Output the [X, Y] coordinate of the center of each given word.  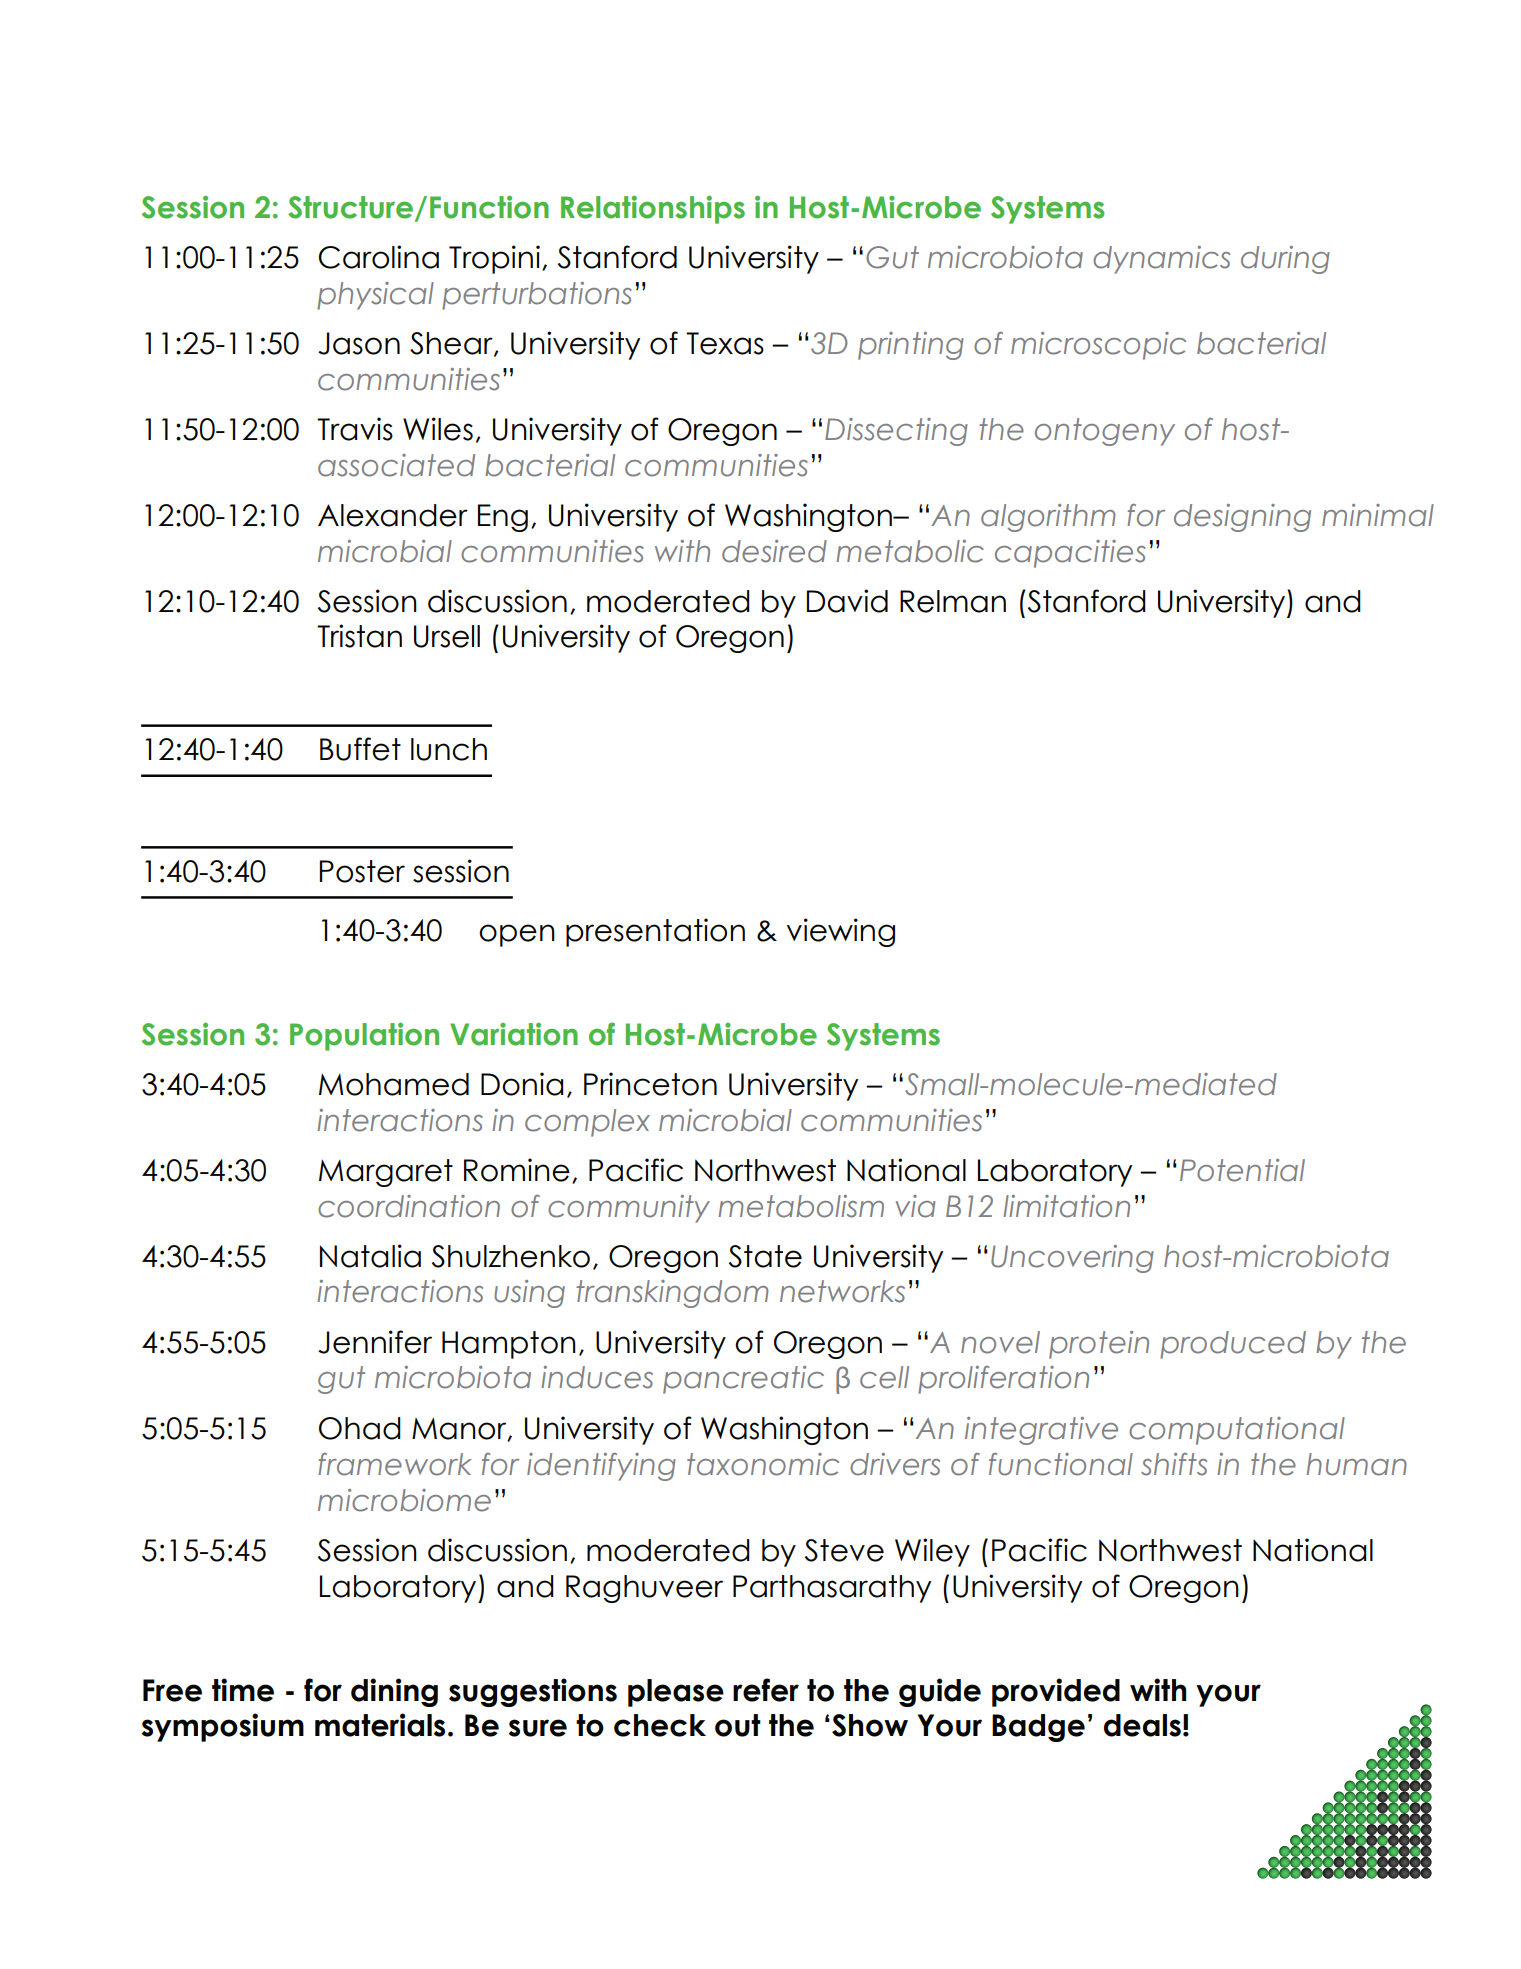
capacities [1070, 554]
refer [766, 1690]
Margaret [386, 1173]
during [1285, 260]
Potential [1242, 1170]
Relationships [653, 210]
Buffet [360, 749]
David [847, 601]
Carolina [379, 257]
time [243, 1690]
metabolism [801, 1206]
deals [1142, 1725]
